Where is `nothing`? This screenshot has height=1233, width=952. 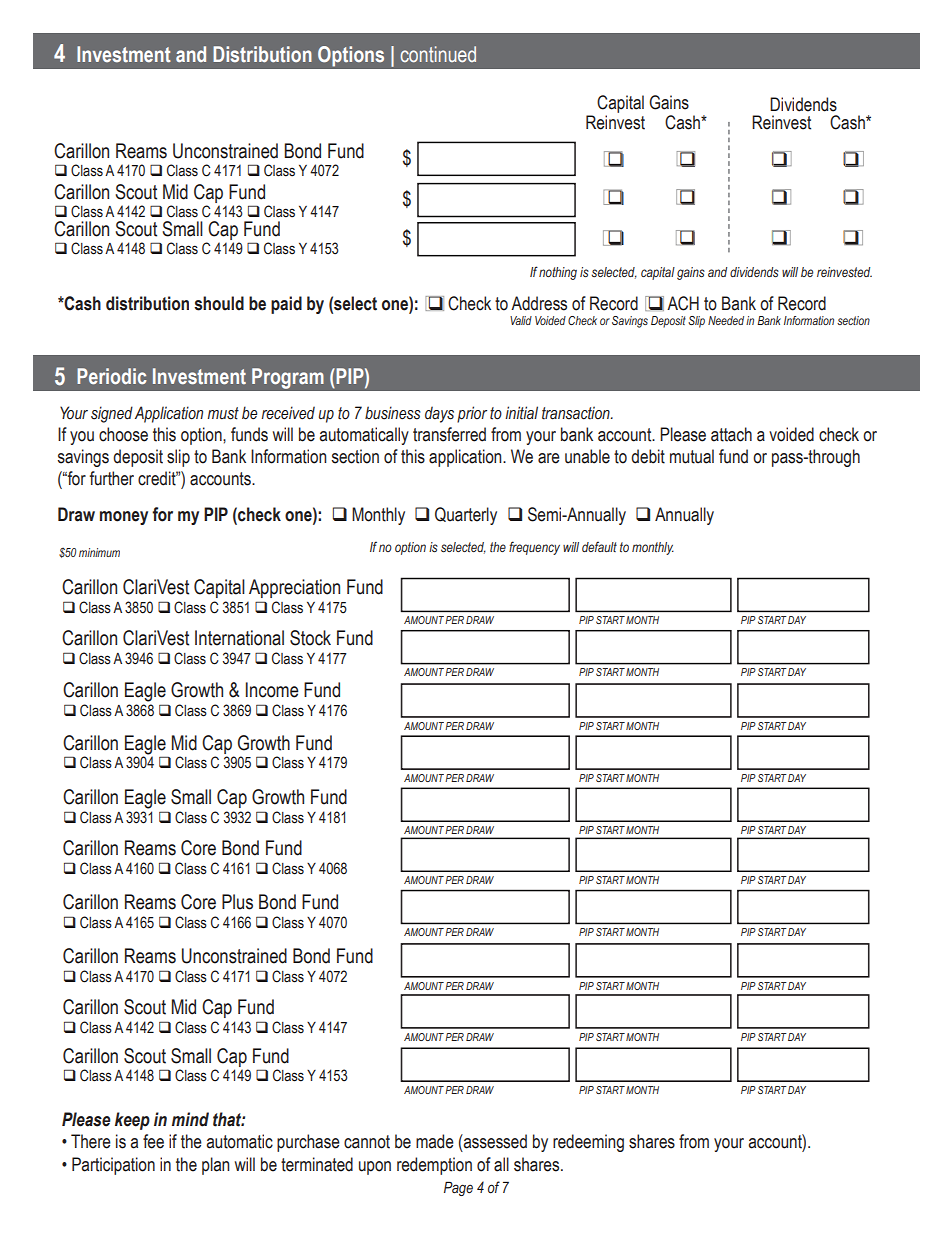
nothing is located at coordinates (558, 273).
